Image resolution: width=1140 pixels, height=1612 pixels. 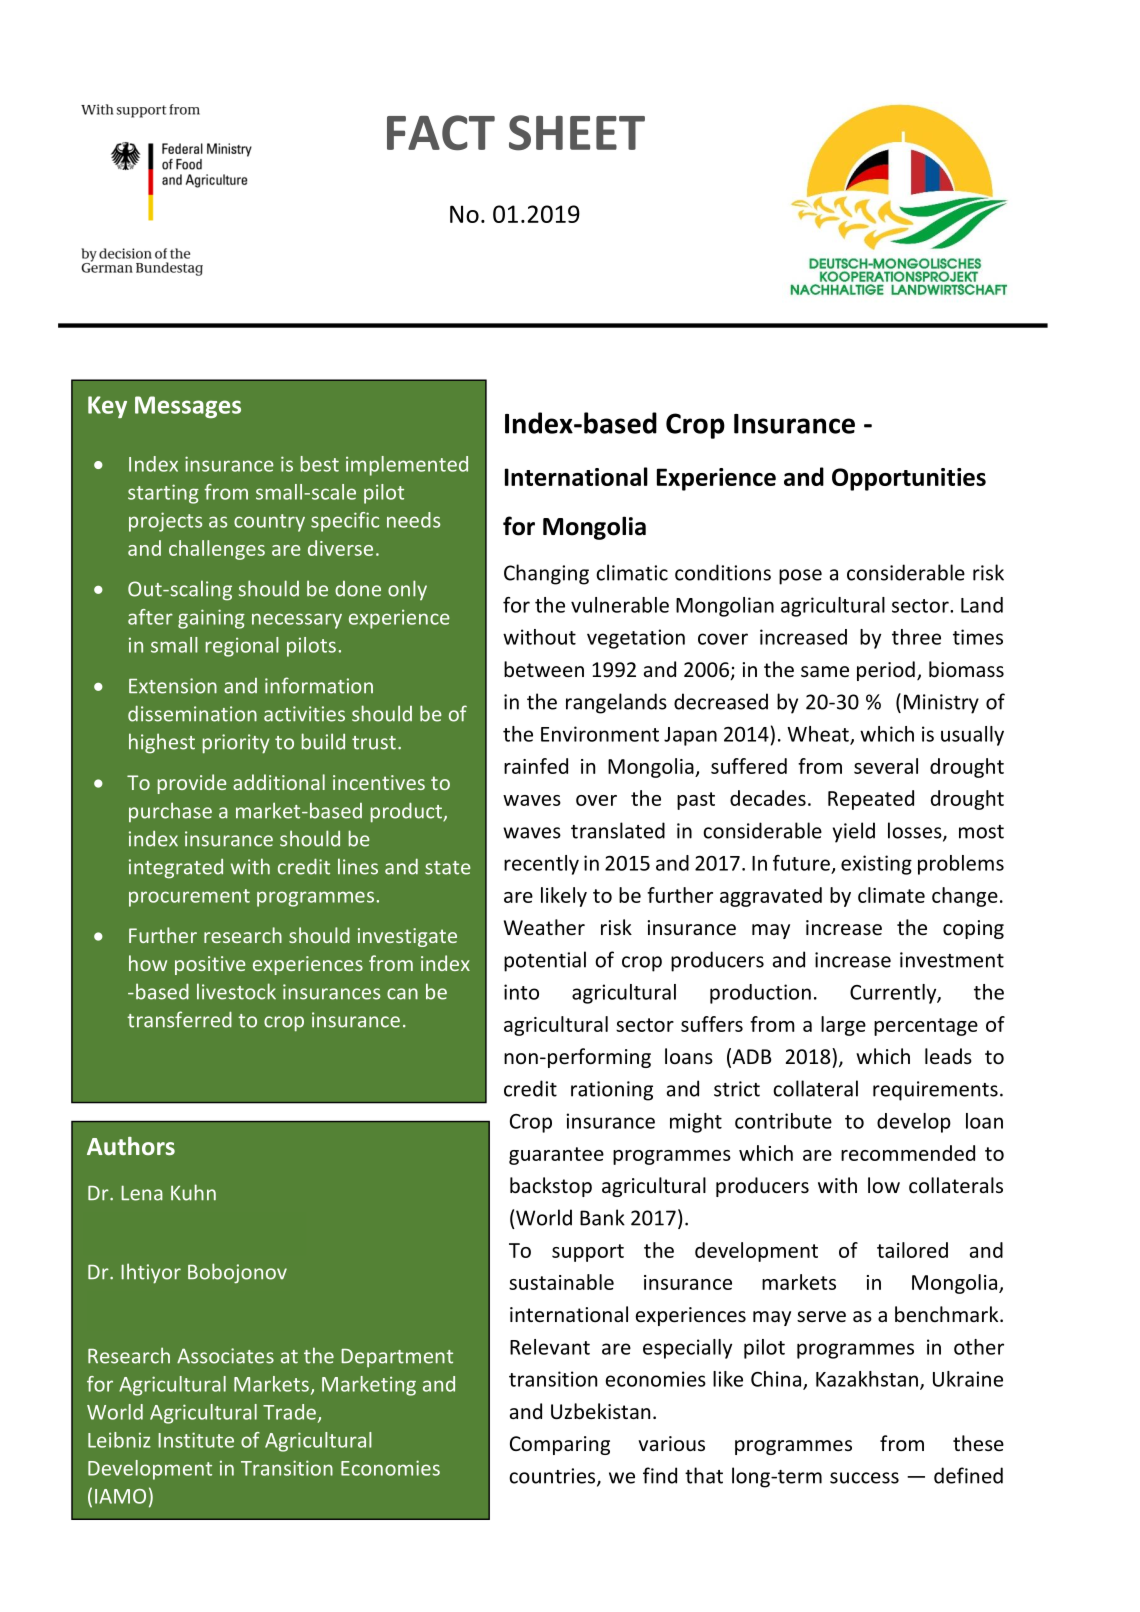 What do you see at coordinates (441, 132) in the page?
I see `FACT` at bounding box center [441, 132].
